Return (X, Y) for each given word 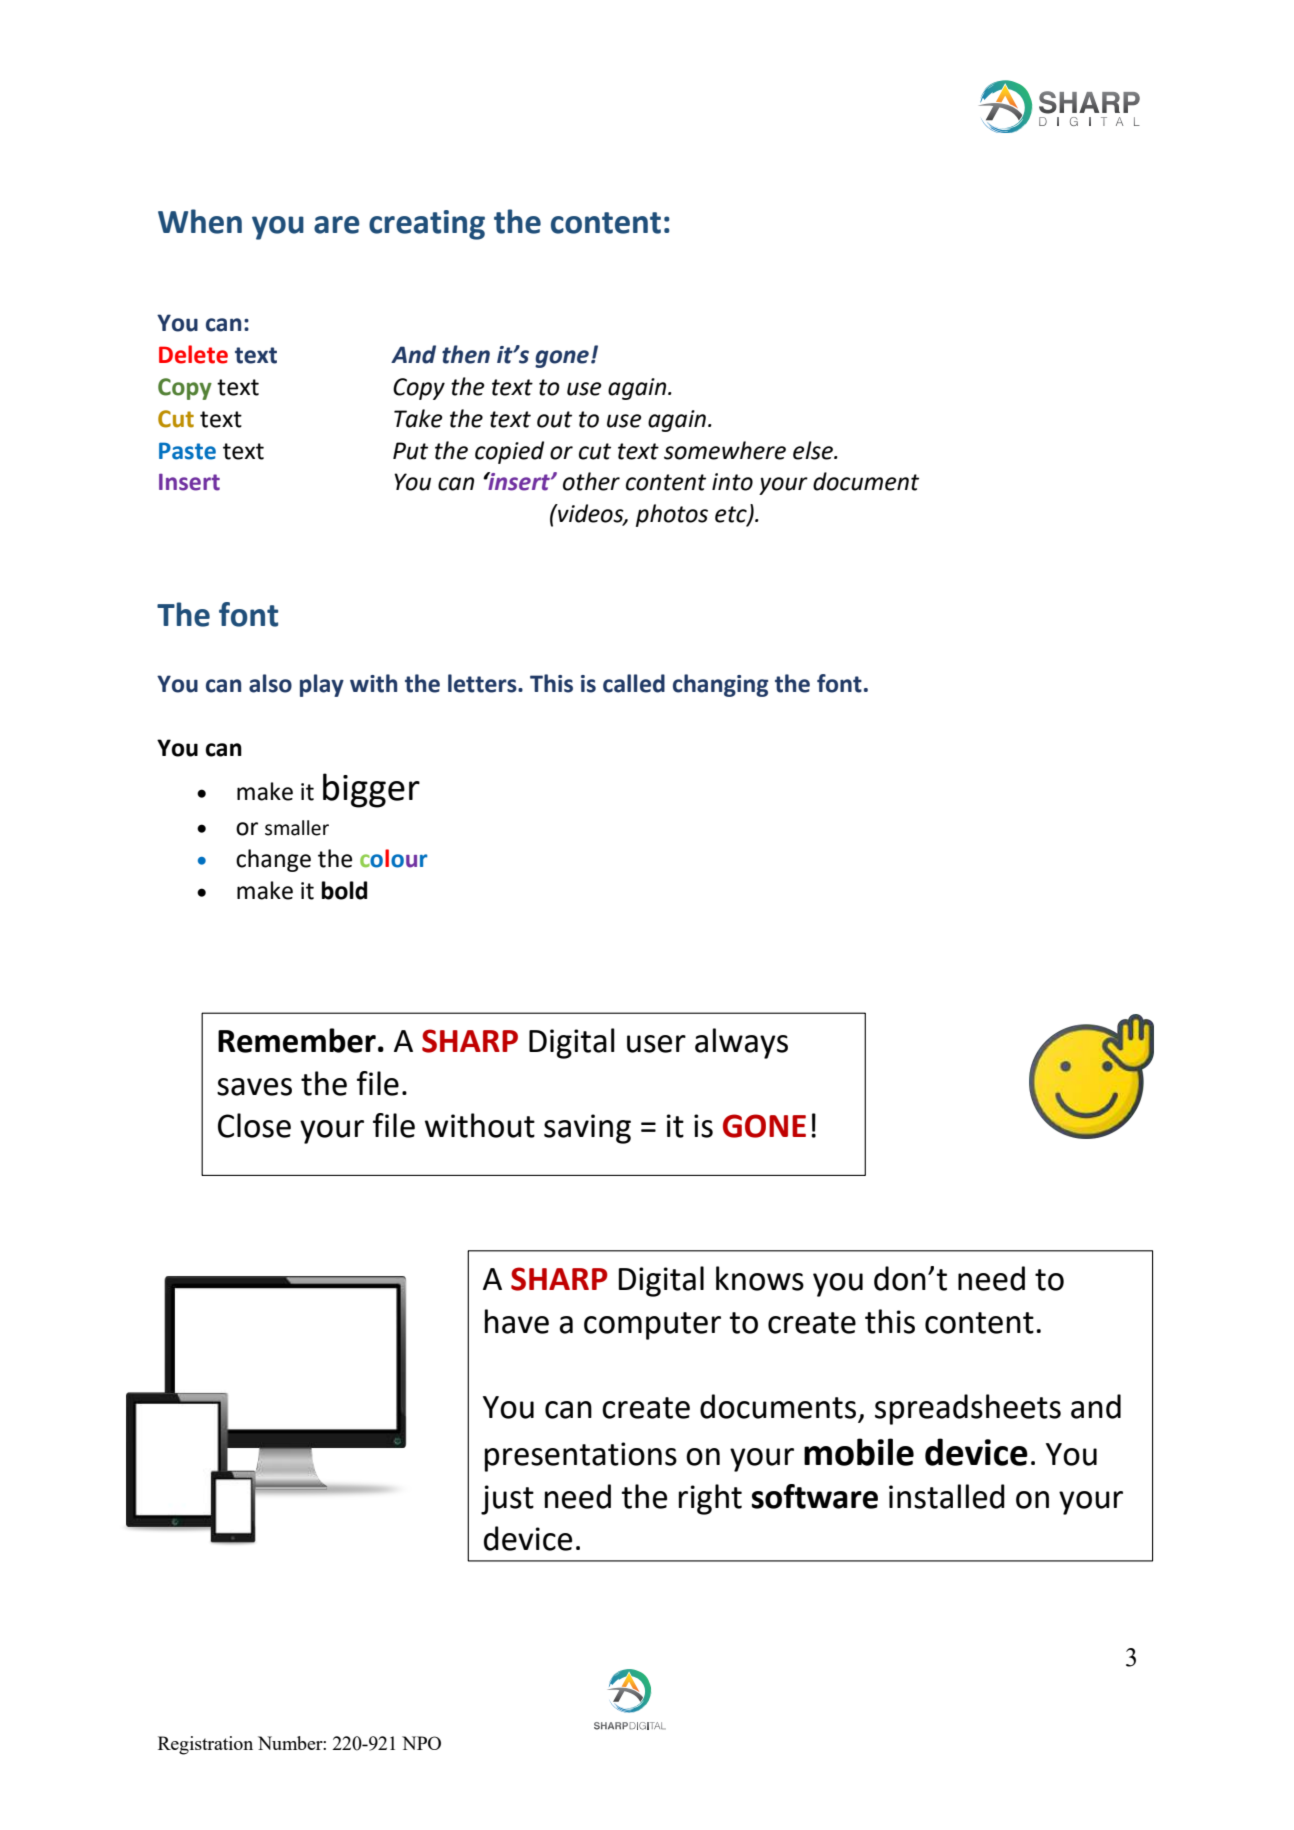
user (656, 1044)
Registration (205, 1745)
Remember (297, 1040)
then (466, 354)
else (814, 450)
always (741, 1043)
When (200, 221)
